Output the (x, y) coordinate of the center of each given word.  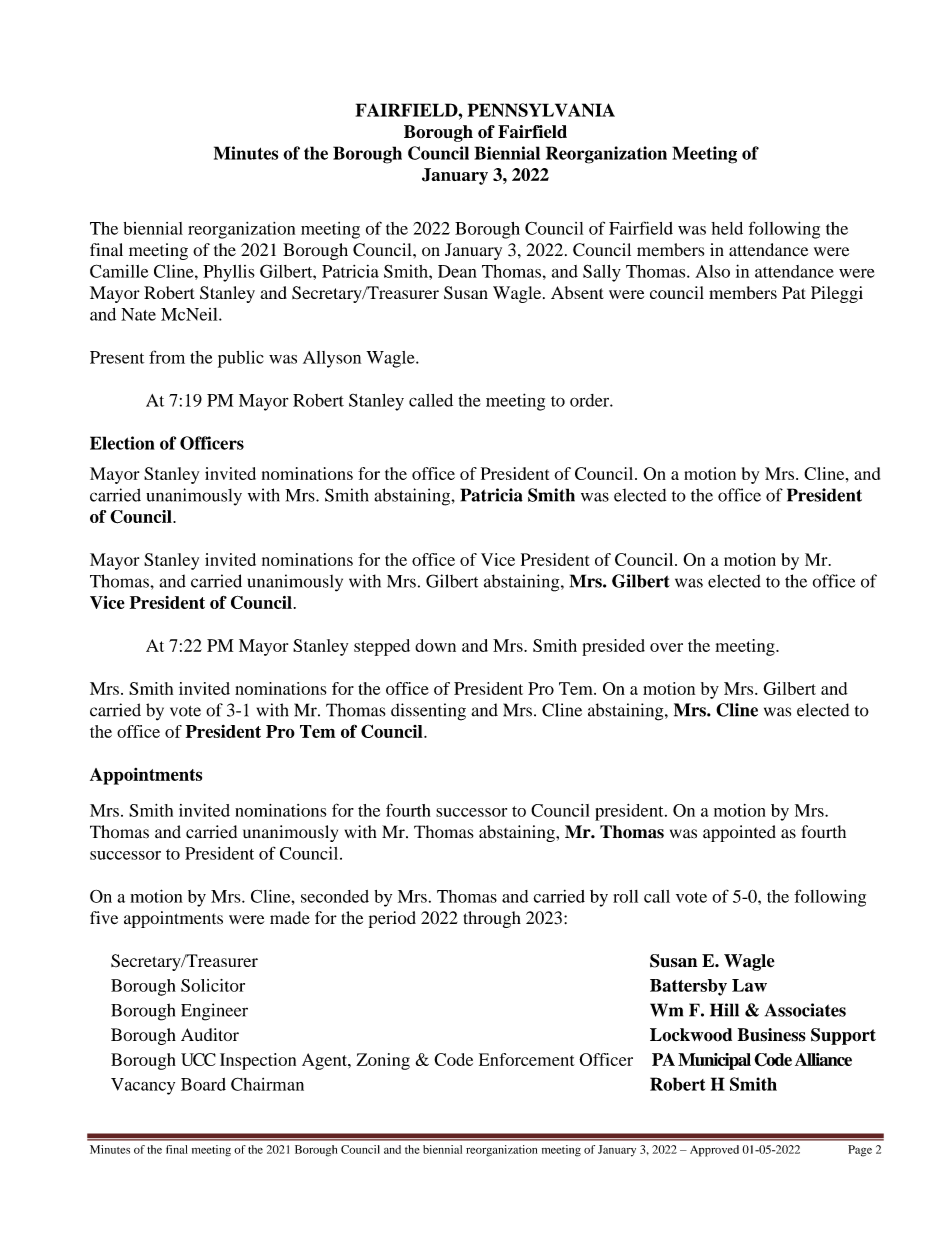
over (666, 647)
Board (203, 1084)
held (727, 228)
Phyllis (229, 273)
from (167, 357)
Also (712, 271)
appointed (739, 833)
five (104, 917)
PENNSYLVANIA (541, 110)
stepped (382, 647)
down (435, 645)
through (492, 919)
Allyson (332, 359)
